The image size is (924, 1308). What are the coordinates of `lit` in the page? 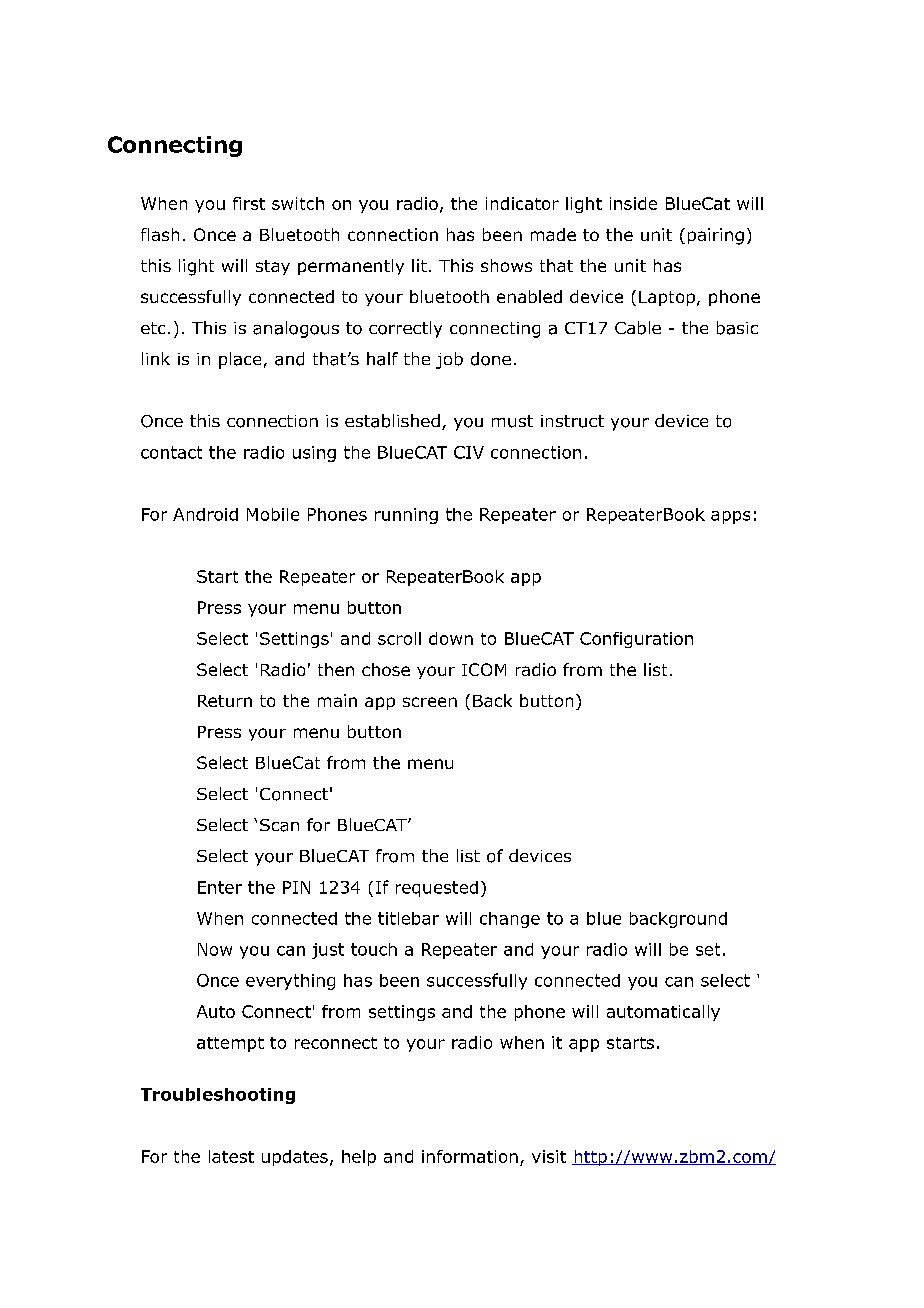 It's located at (419, 265).
